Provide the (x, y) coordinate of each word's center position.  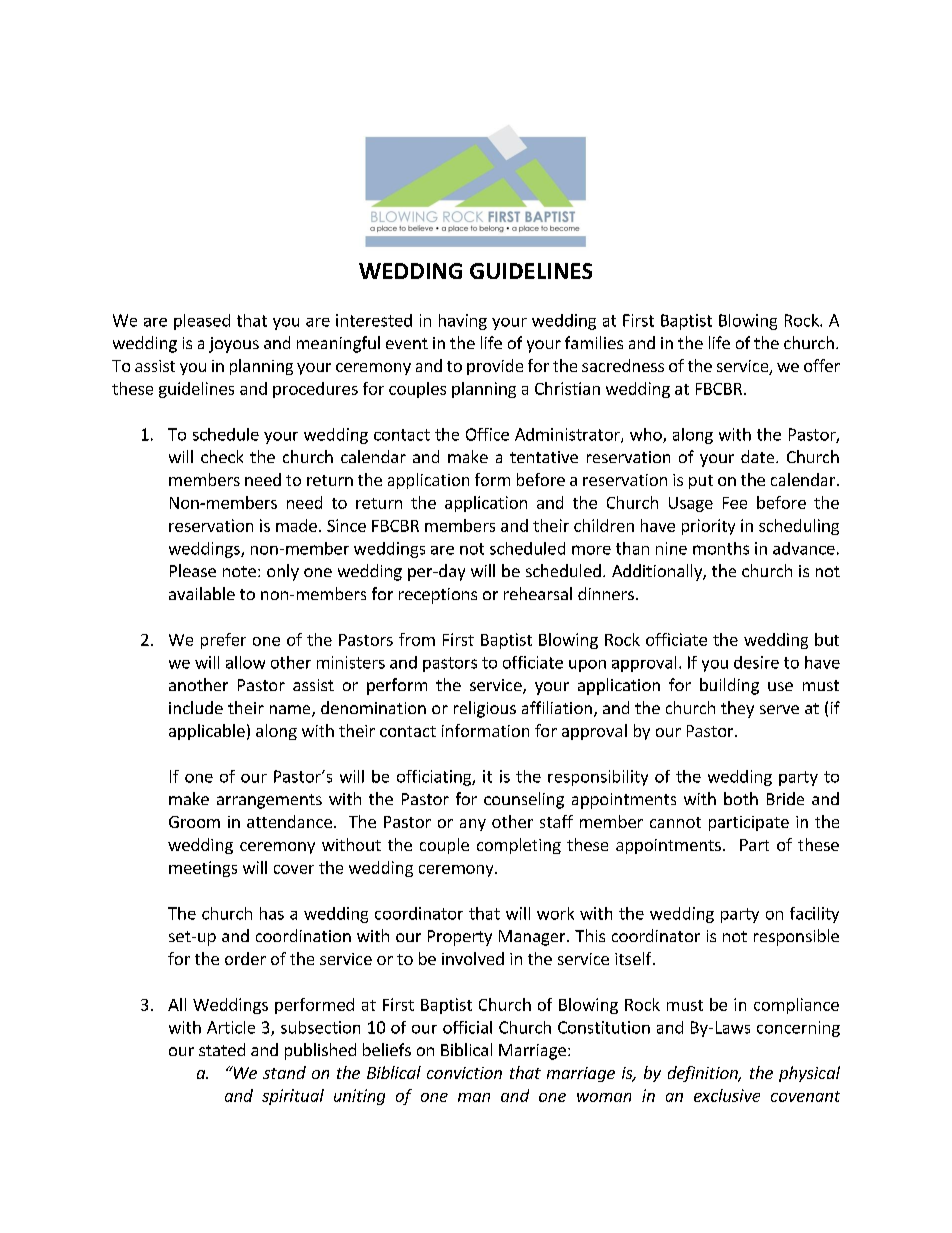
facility (814, 915)
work (555, 913)
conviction (464, 1073)
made (296, 525)
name (291, 711)
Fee (735, 503)
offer (822, 365)
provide (495, 367)
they (737, 709)
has (272, 913)
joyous (234, 345)
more (591, 550)
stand (284, 1072)
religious (485, 709)
